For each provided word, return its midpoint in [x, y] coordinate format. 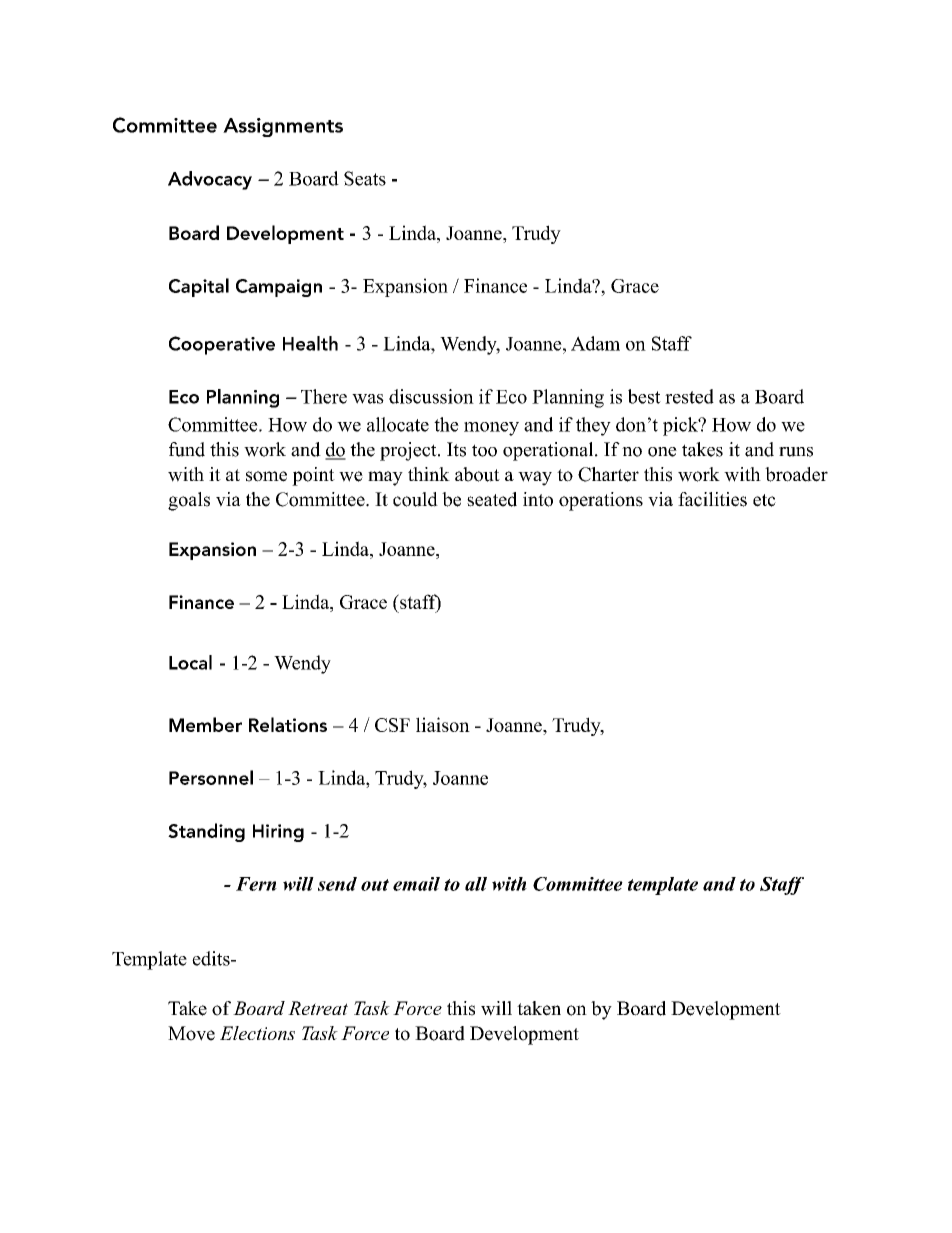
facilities [712, 499]
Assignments [283, 127]
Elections [257, 1033]
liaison [443, 724]
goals [189, 501]
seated [492, 499]
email [416, 884]
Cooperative [222, 345]
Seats [365, 178]
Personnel [211, 777]
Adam [595, 343]
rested [689, 396]
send [337, 884]
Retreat [318, 1008]
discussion [431, 396]
